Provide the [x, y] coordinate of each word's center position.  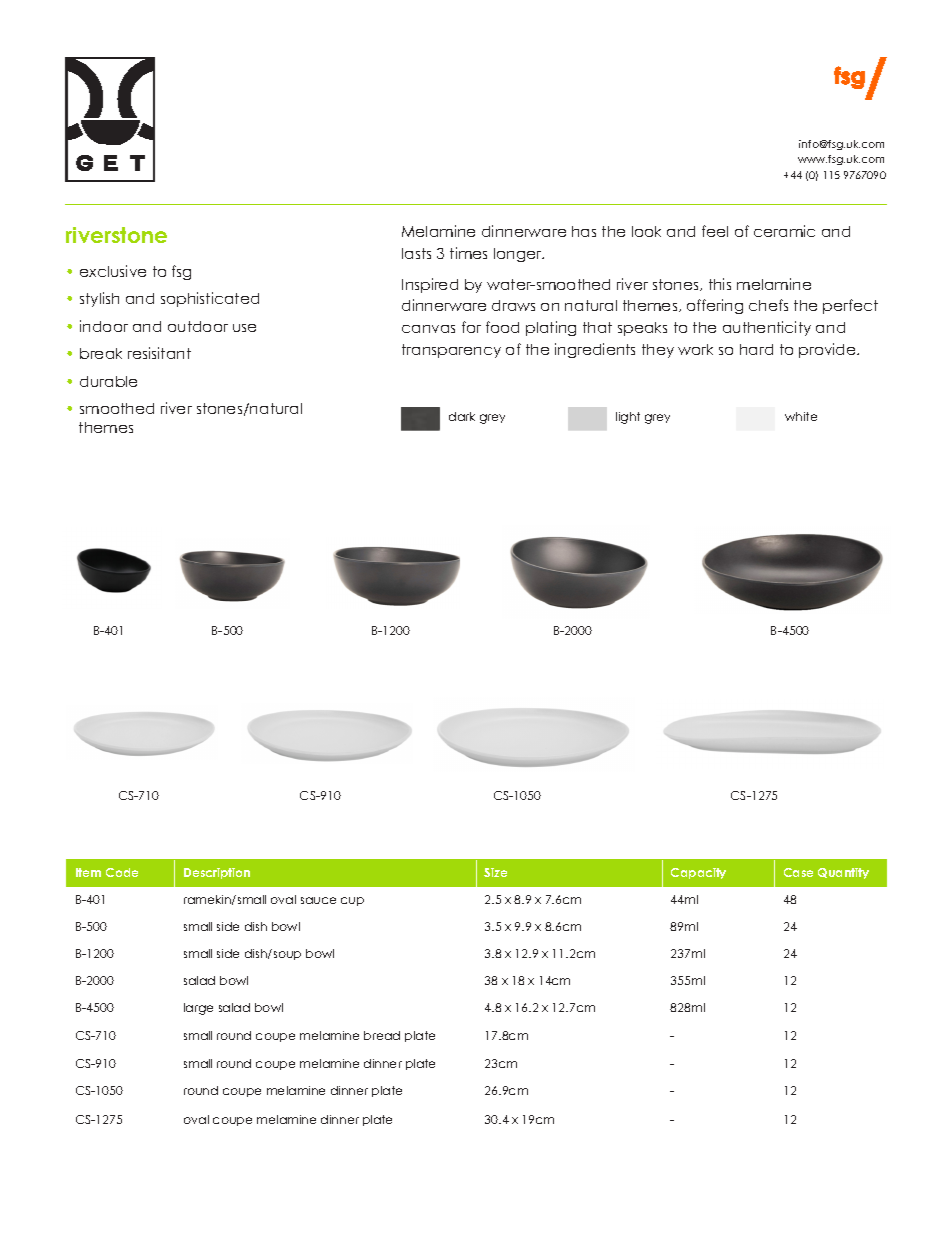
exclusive [113, 271]
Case [798, 872]
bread [382, 1035]
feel [715, 231]
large [198, 1009]
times [468, 253]
